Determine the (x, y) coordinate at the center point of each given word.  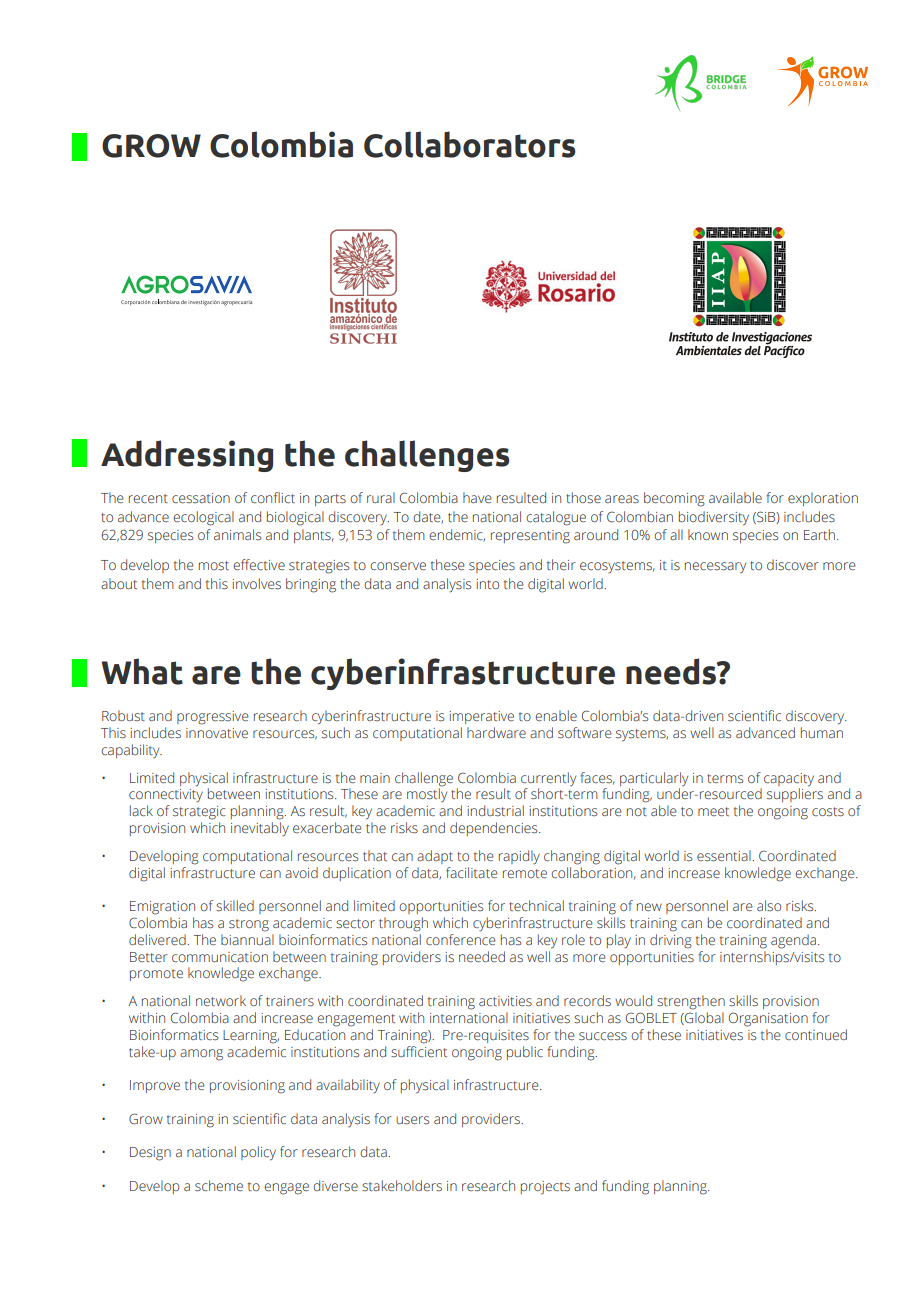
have (477, 497)
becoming (674, 499)
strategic (199, 813)
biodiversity (714, 518)
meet (713, 811)
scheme (219, 1185)
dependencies (495, 829)
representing (530, 537)
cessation (201, 498)
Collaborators (469, 144)
